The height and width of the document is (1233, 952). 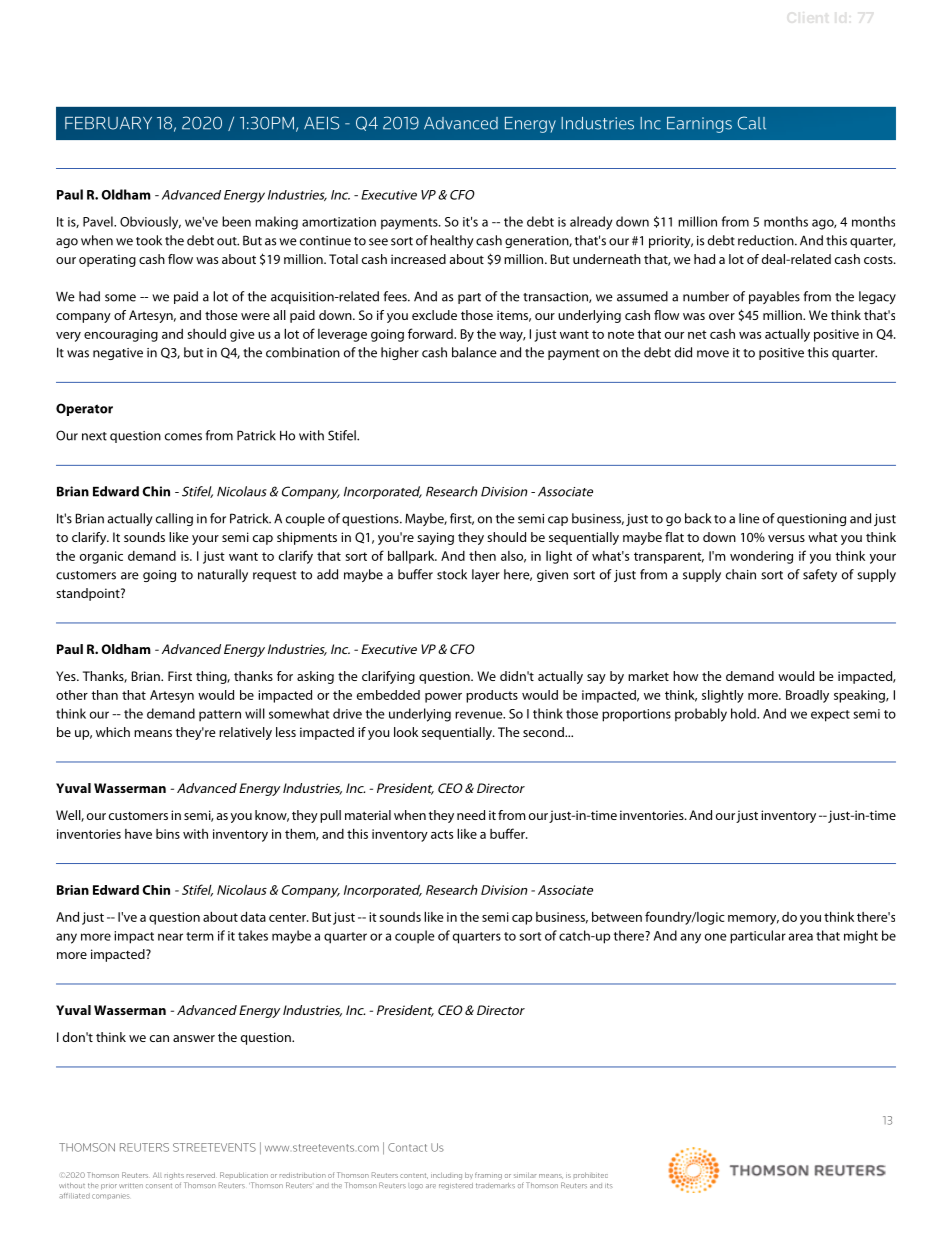 What do you see at coordinates (108, 123) in the document?
I see `FEBRUARY` at bounding box center [108, 123].
